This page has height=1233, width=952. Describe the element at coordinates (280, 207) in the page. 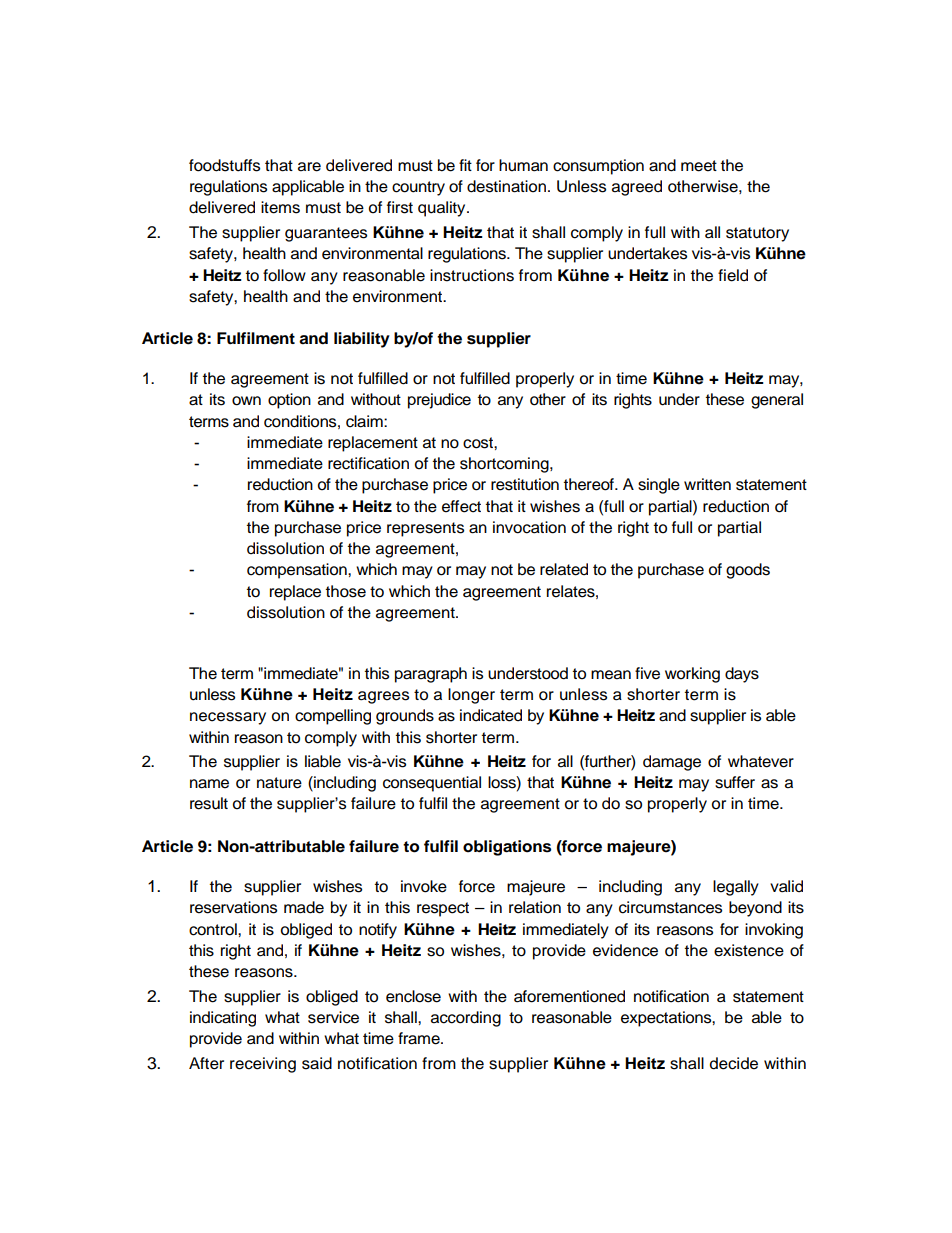

I see `items` at that location.
